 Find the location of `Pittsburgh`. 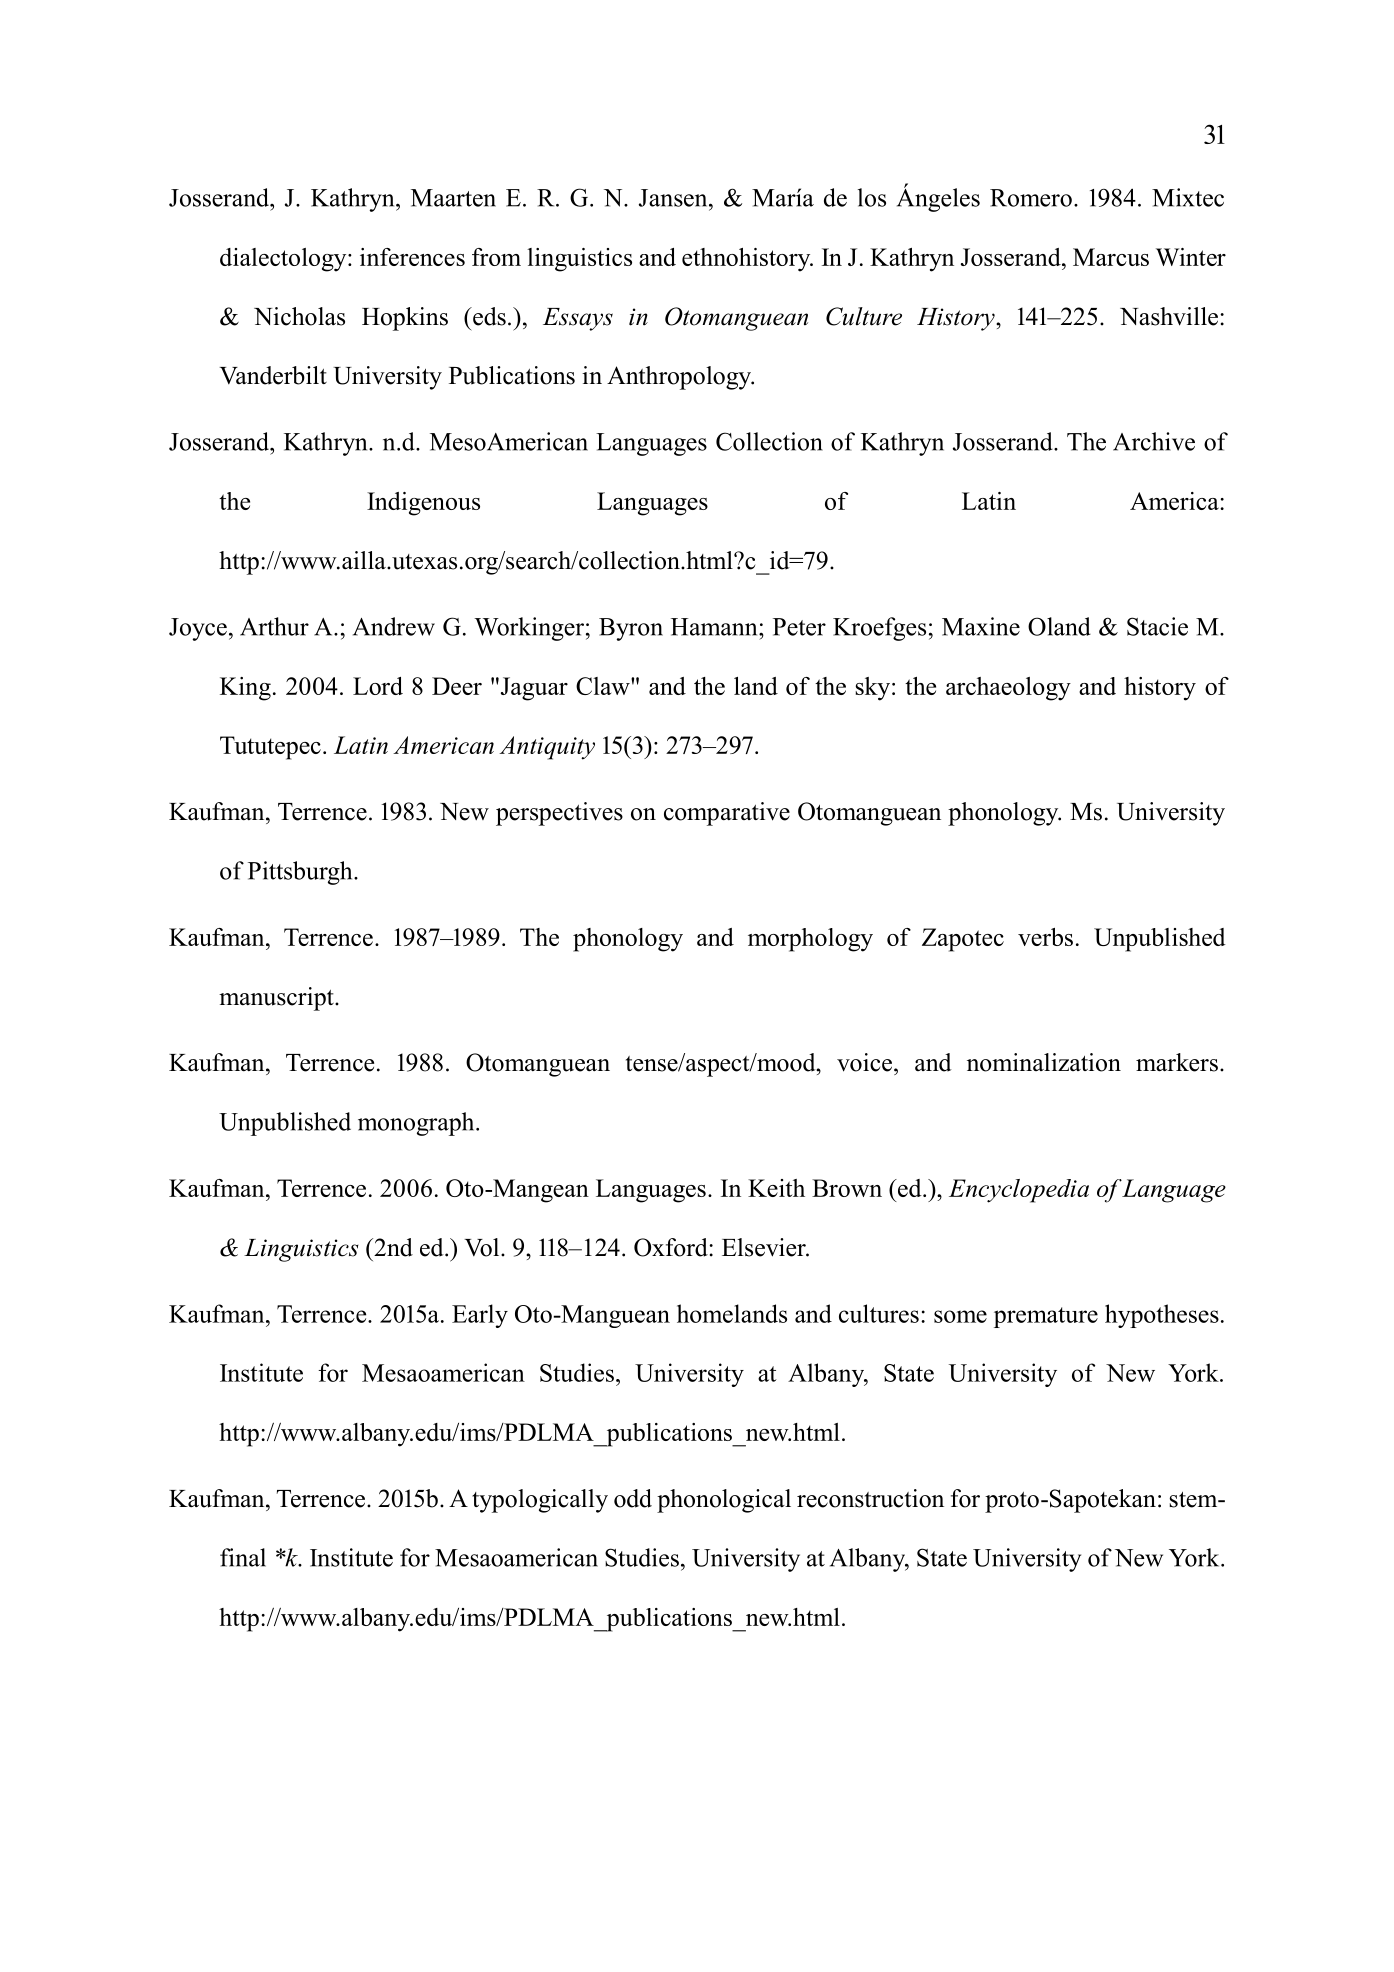

Pittsburgh is located at coordinates (301, 873).
